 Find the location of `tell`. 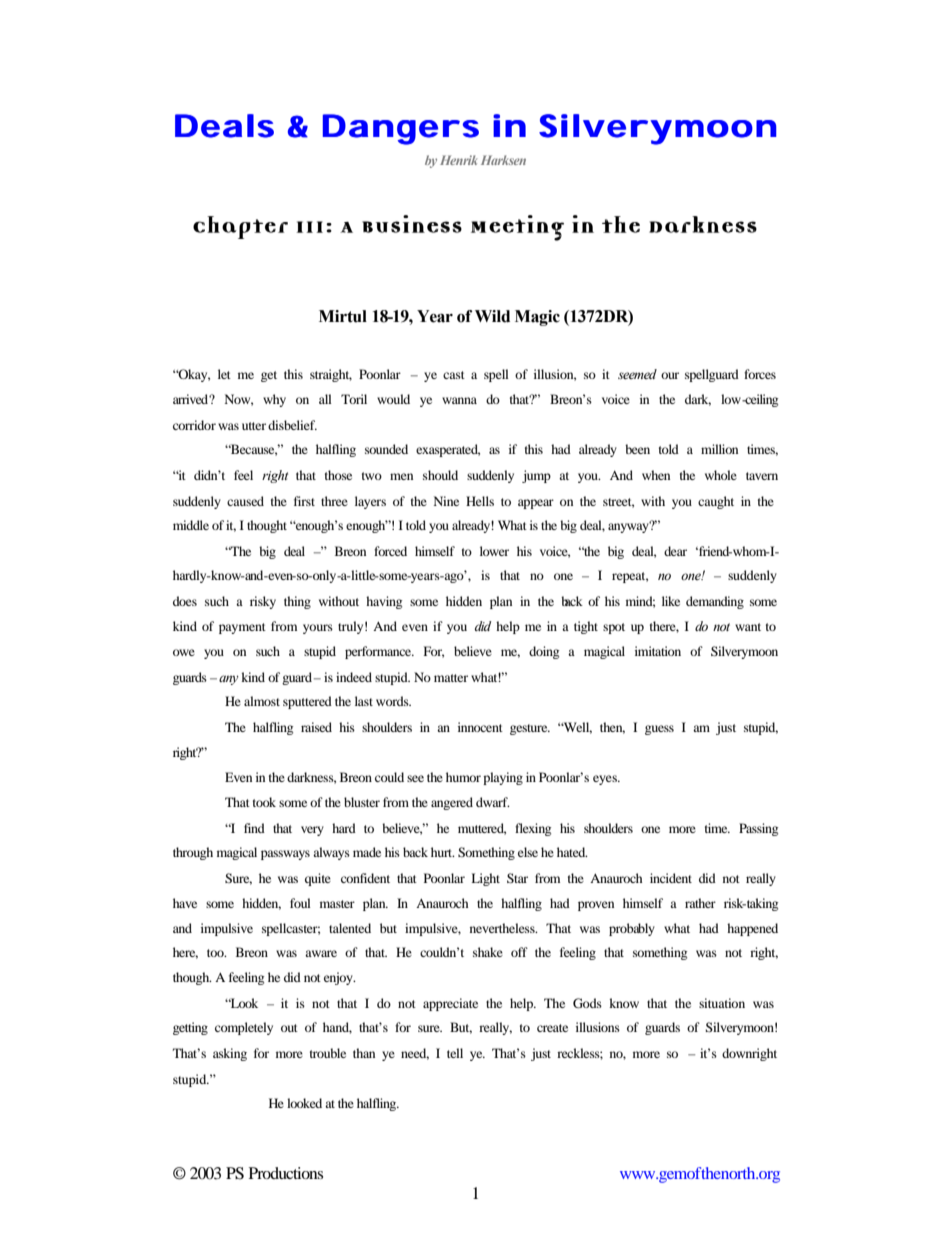

tell is located at coordinates (455, 1053).
